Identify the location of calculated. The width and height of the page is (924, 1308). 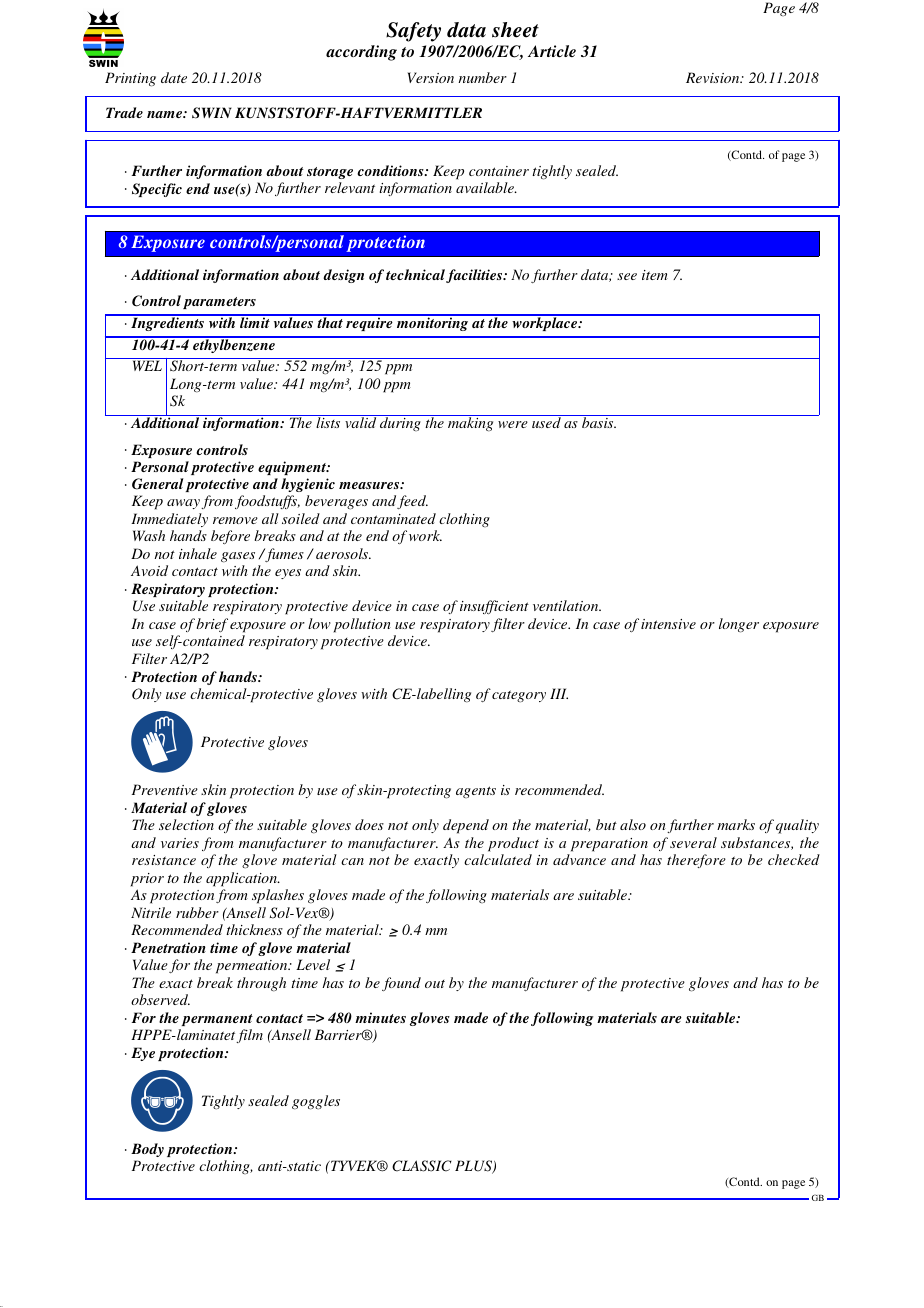
(498, 859).
